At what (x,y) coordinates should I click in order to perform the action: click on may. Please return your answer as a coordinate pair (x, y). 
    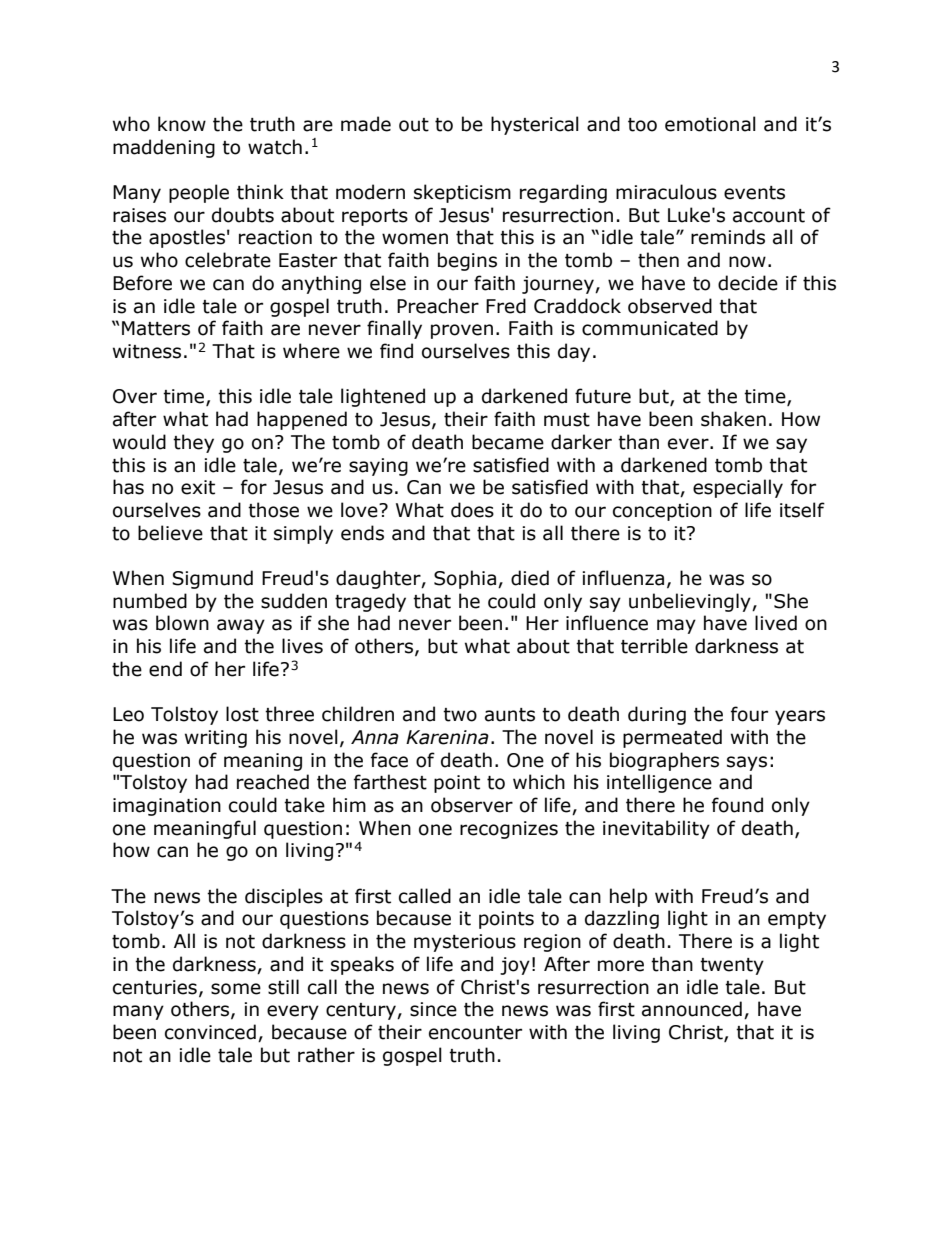
    Looking at the image, I should click on (676, 626).
